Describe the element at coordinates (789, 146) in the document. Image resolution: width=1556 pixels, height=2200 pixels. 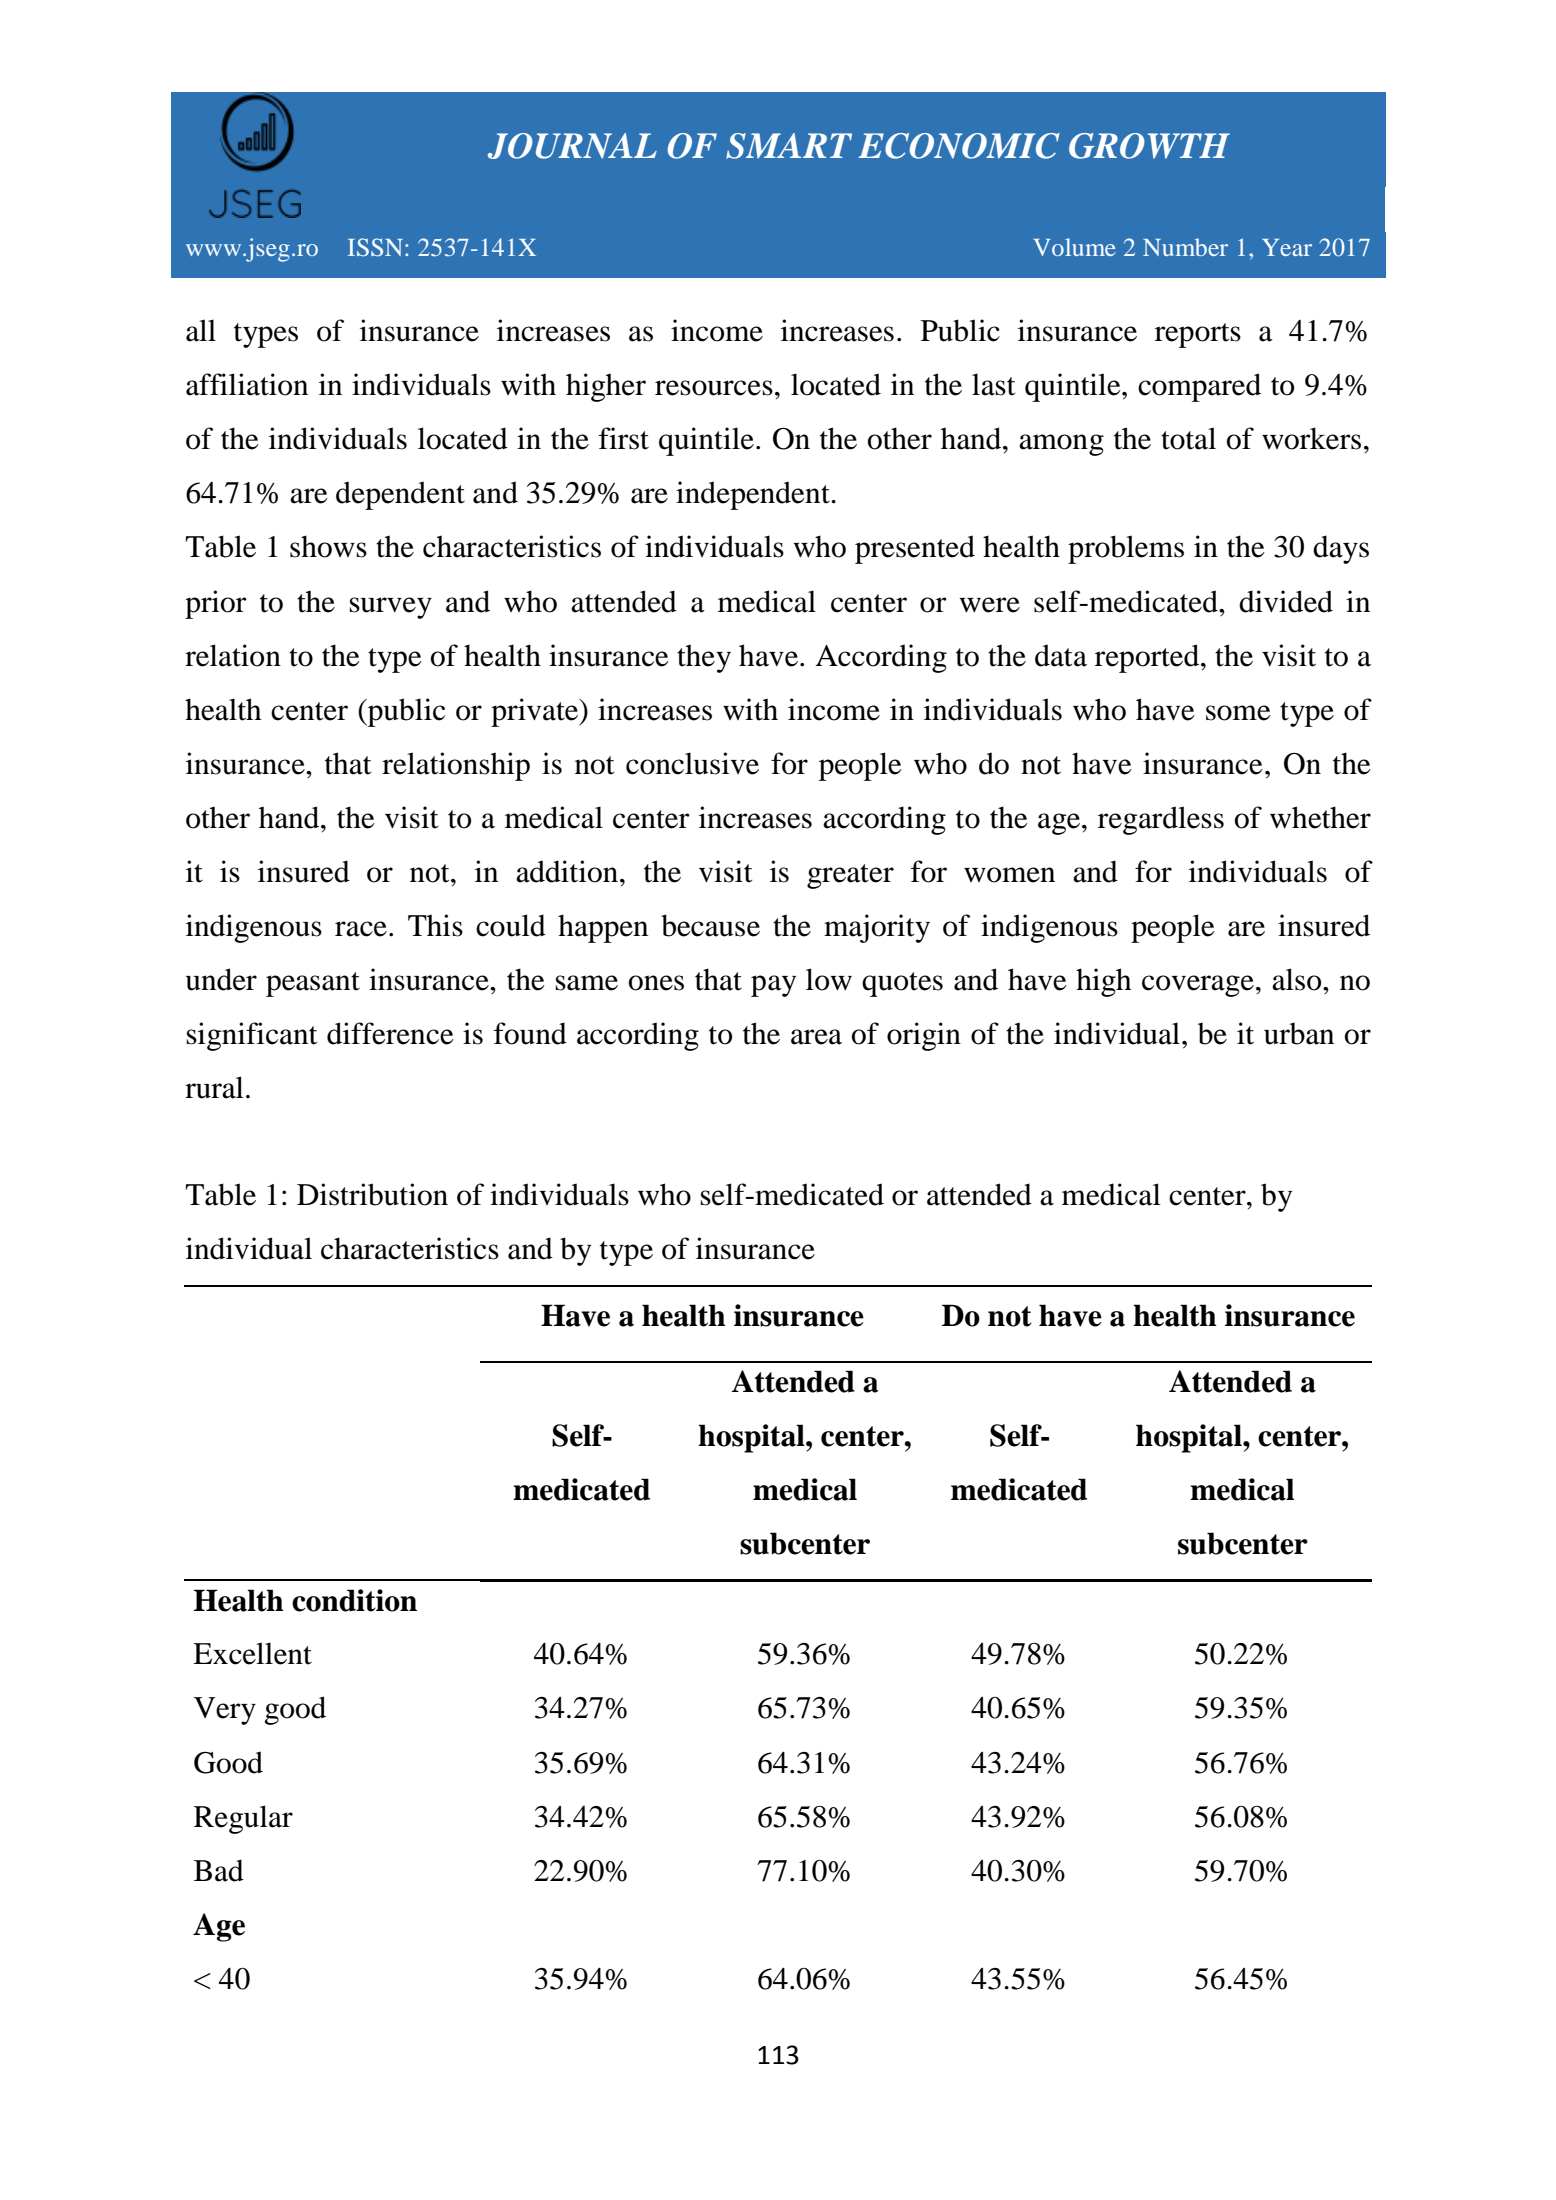
I see `SMART` at that location.
